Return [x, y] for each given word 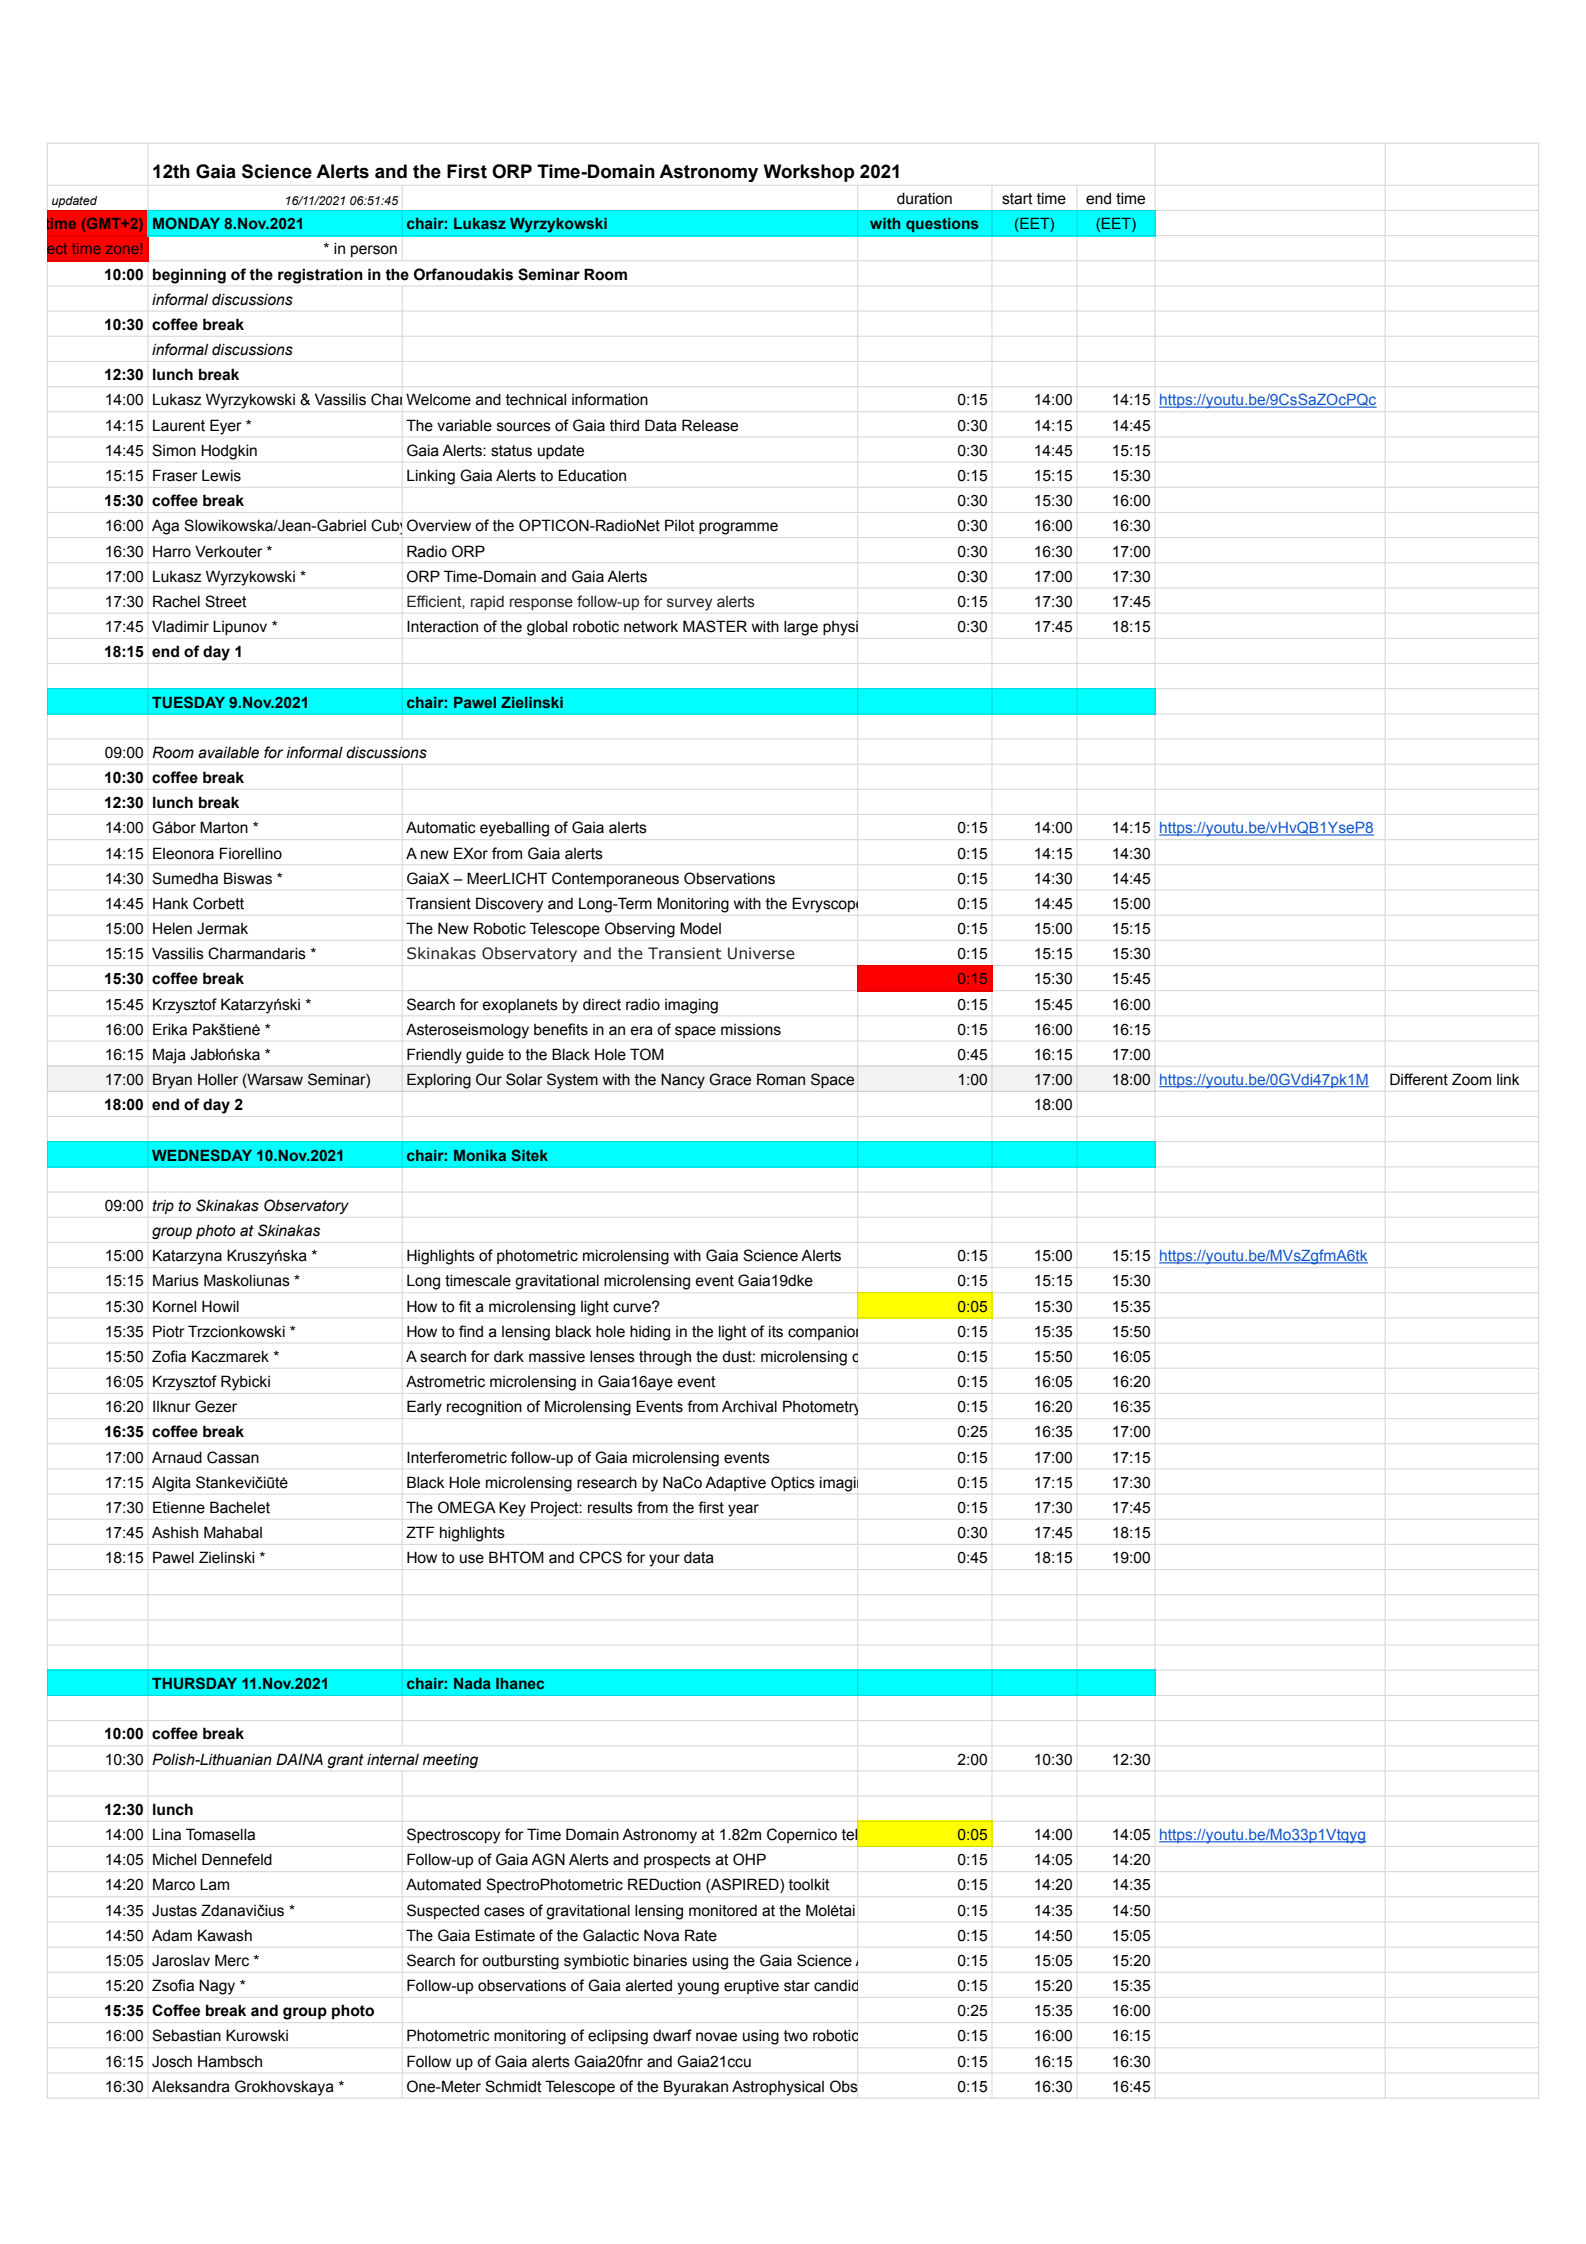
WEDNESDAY [202, 1155]
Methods [1053, 1406]
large [801, 628]
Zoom [1471, 1079]
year [743, 1510]
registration [320, 276]
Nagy [217, 1987]
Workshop [809, 173]
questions [942, 225]
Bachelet [240, 1507]
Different [1419, 1079]
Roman [781, 1079]
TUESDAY [188, 702]
